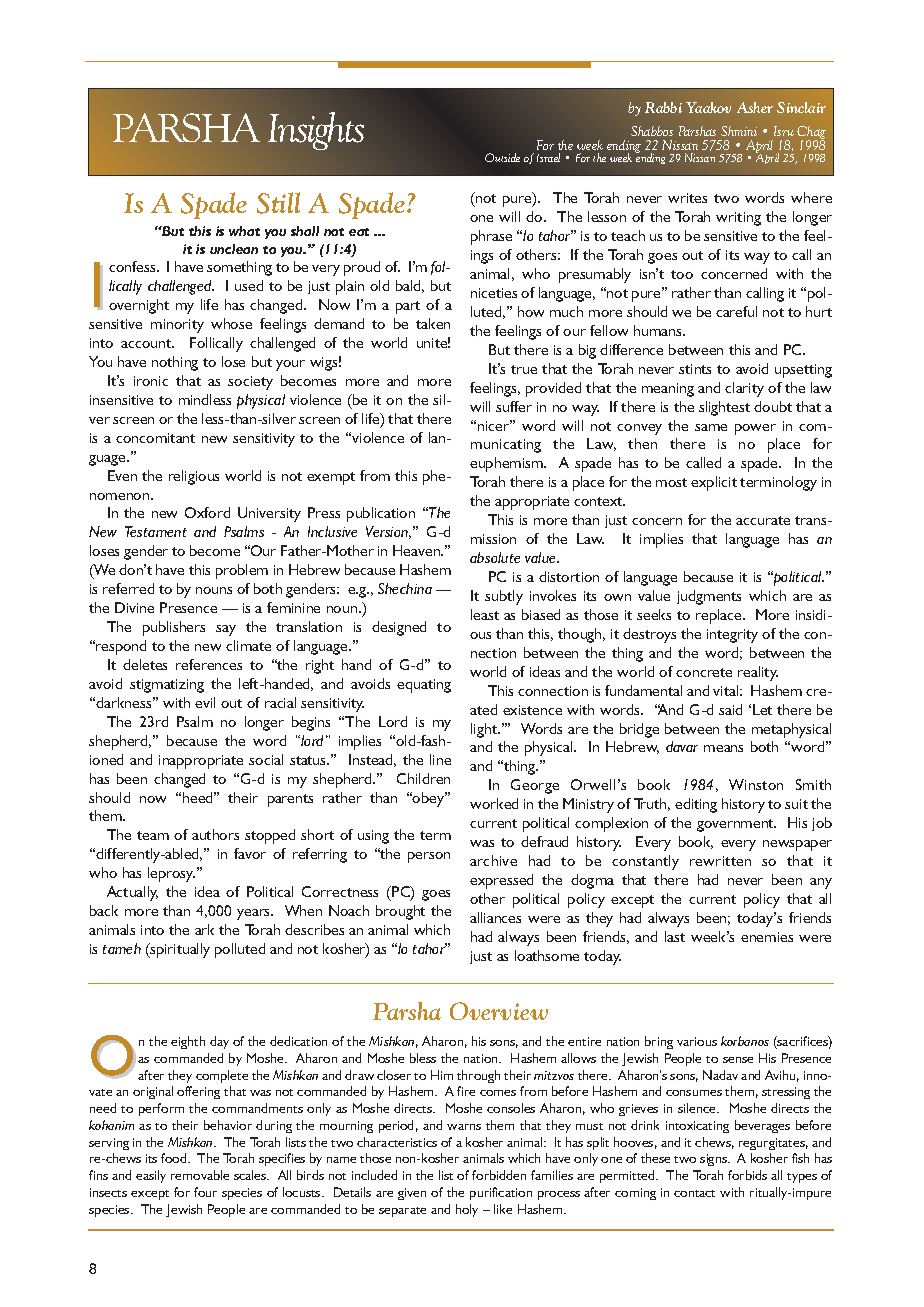 The height and width of the document is (1307, 924). Describe the element at coordinates (736, 825) in the document. I see `government` at that location.
